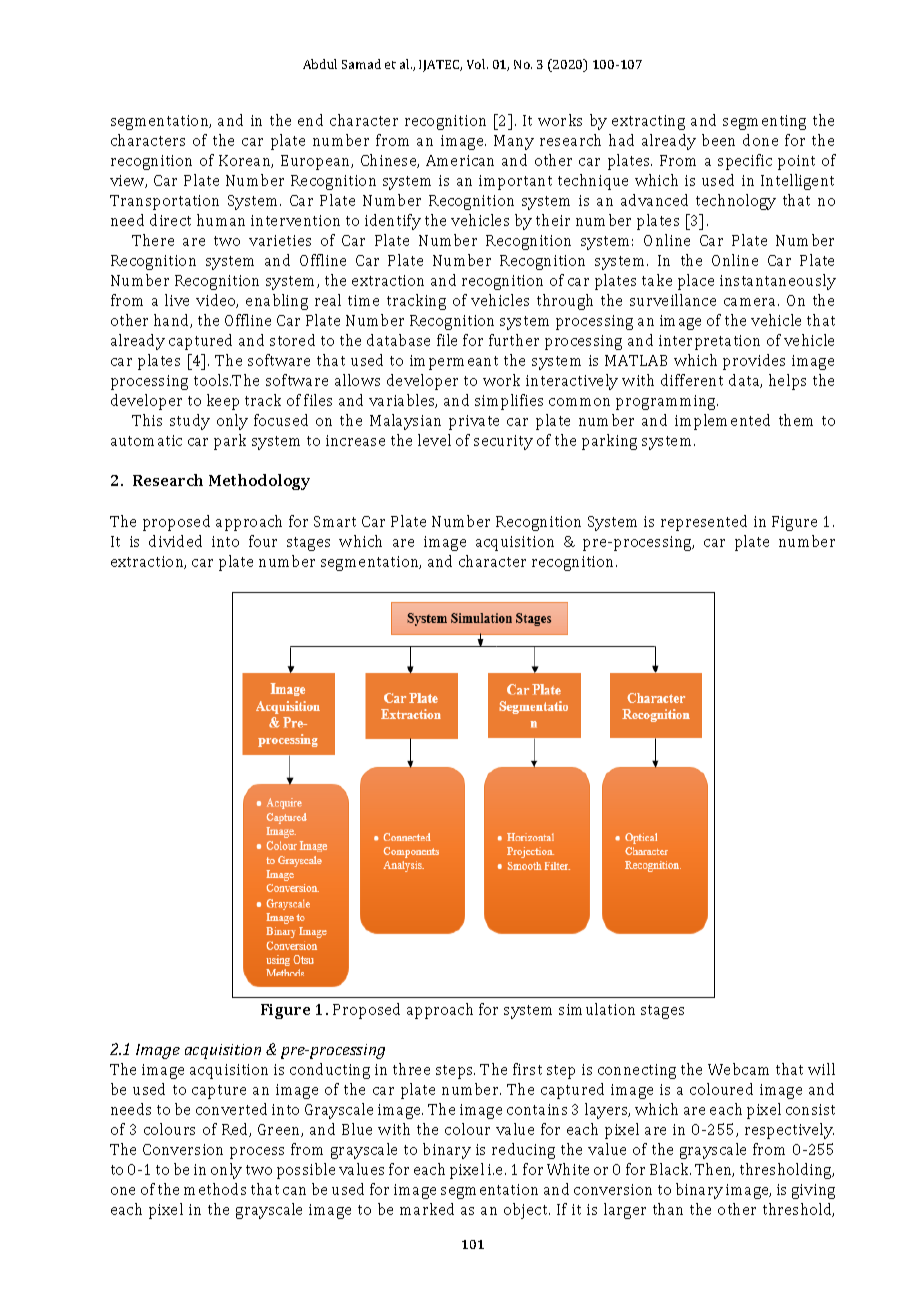 The height and width of the page is (1308, 924). I want to click on conducting, so click(330, 1071).
